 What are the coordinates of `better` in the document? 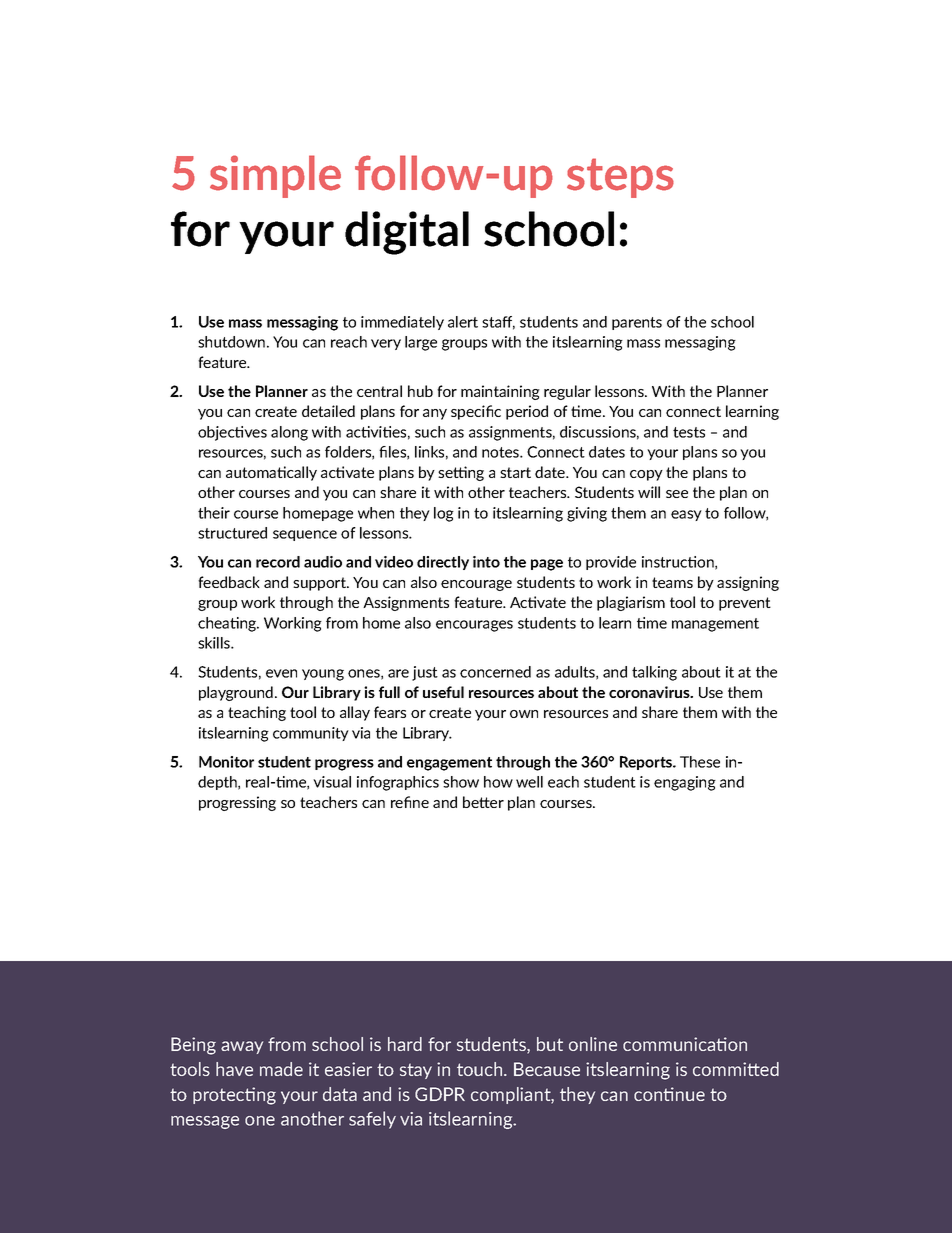 It's located at (483, 802).
